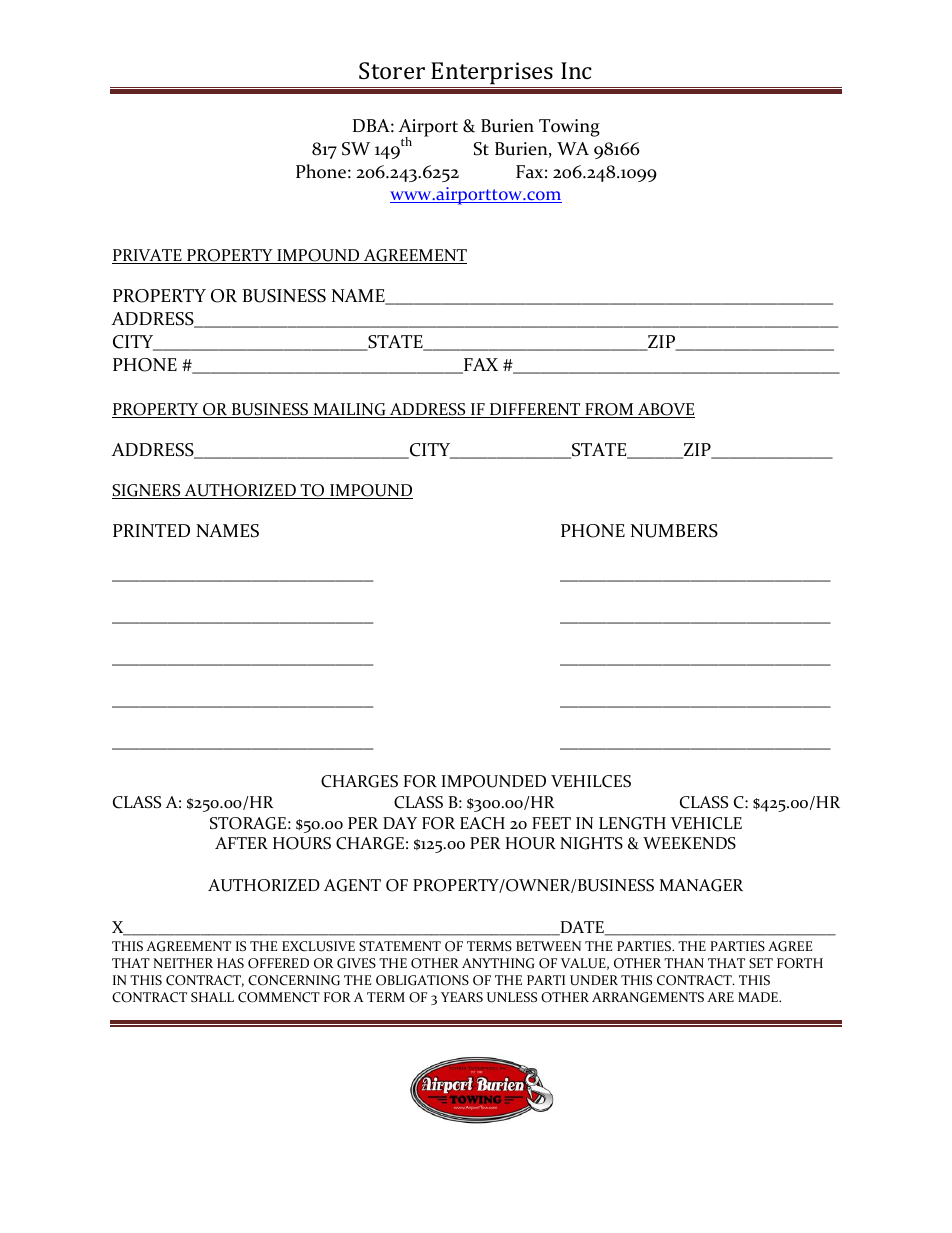 The image size is (952, 1233). Describe the element at coordinates (576, 70) in the screenshot. I see `Inc` at that location.
